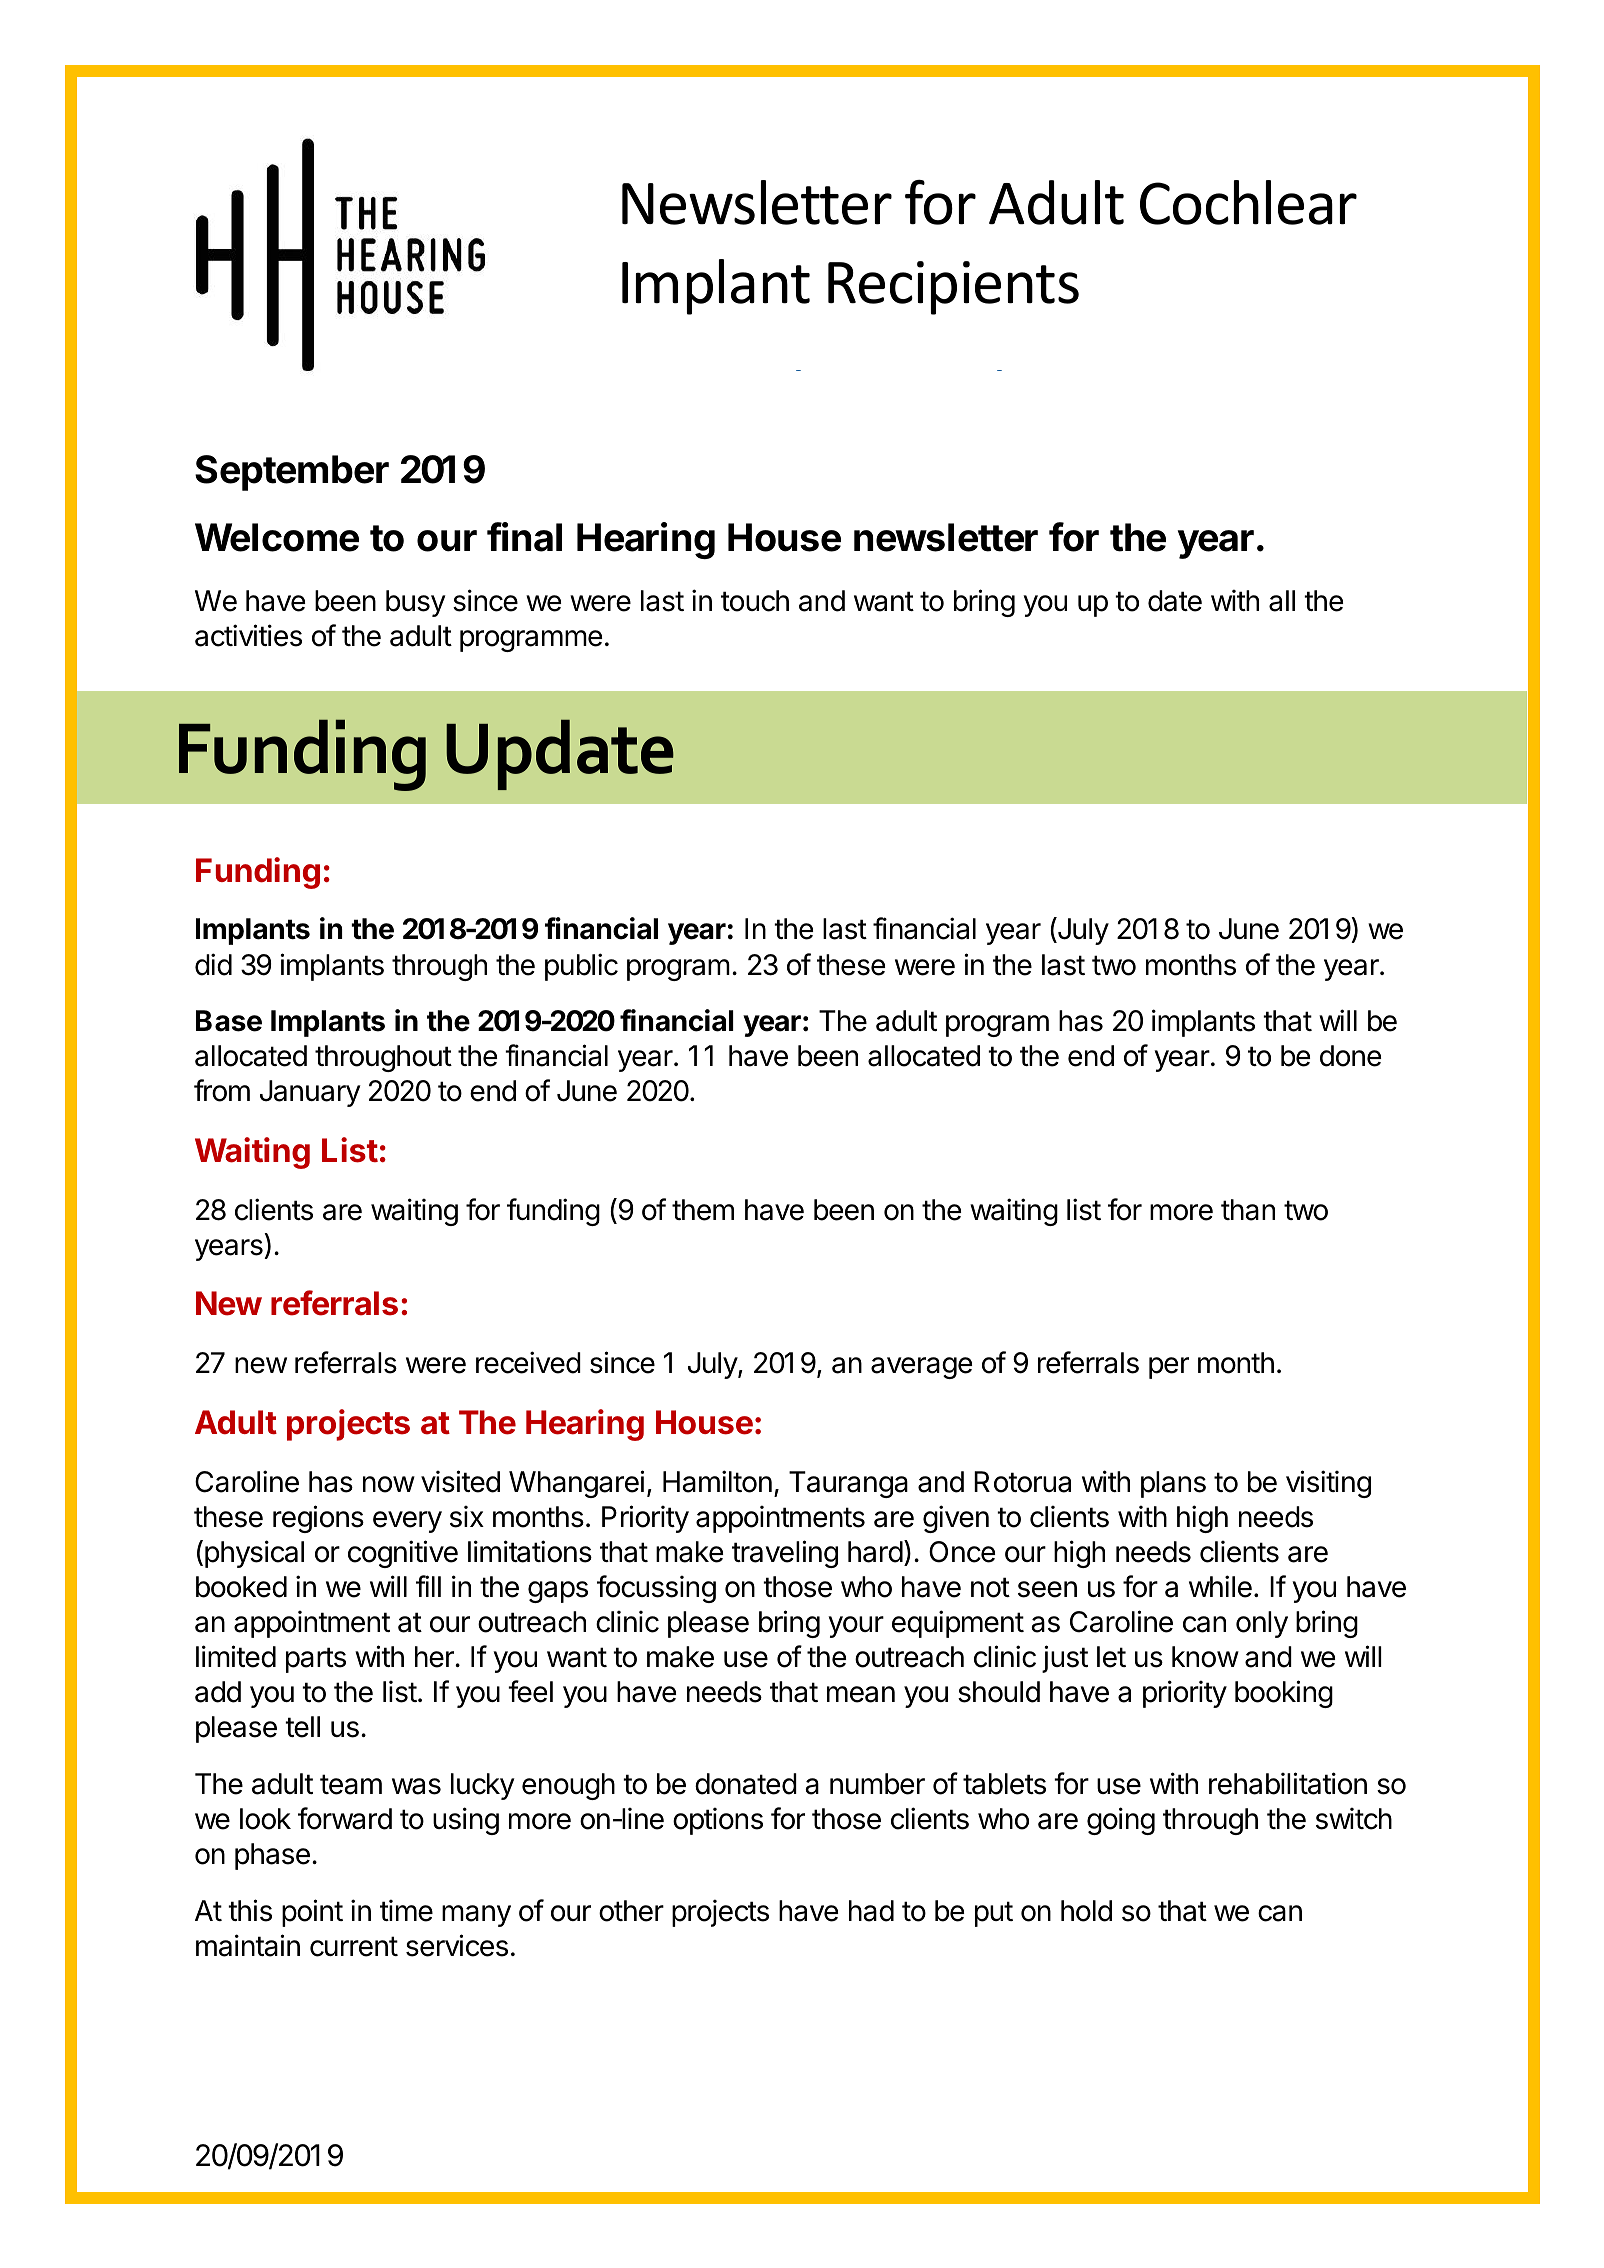 This document has width=1604, height=2268. What do you see at coordinates (292, 473) in the document?
I see `September` at bounding box center [292, 473].
